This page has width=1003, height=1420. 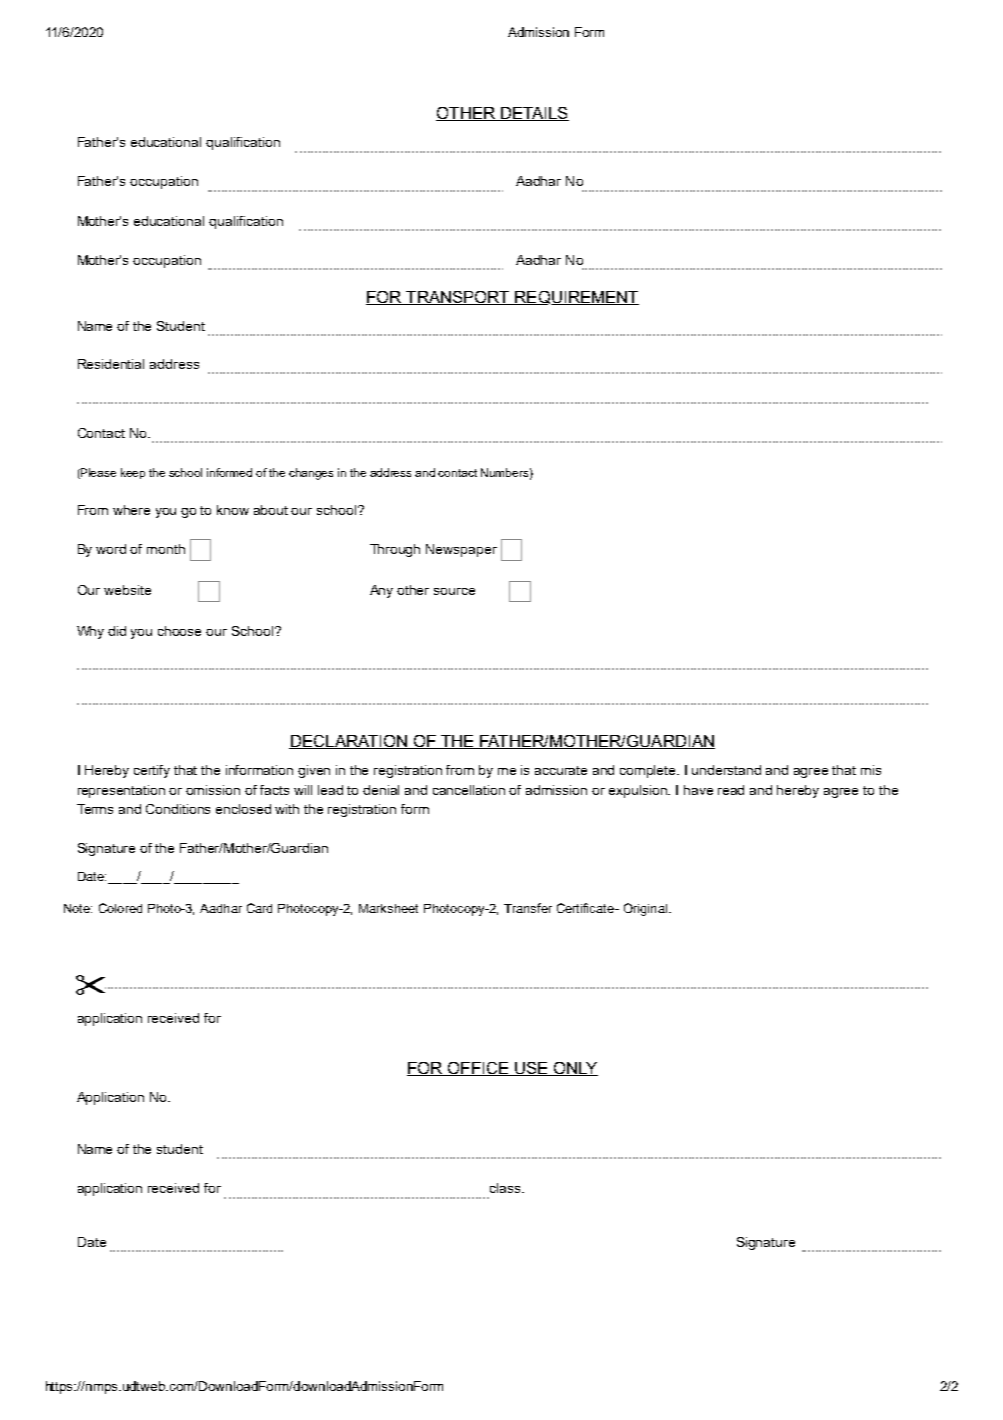 What do you see at coordinates (576, 298) in the page?
I see `REQUIREMENT` at bounding box center [576, 298].
